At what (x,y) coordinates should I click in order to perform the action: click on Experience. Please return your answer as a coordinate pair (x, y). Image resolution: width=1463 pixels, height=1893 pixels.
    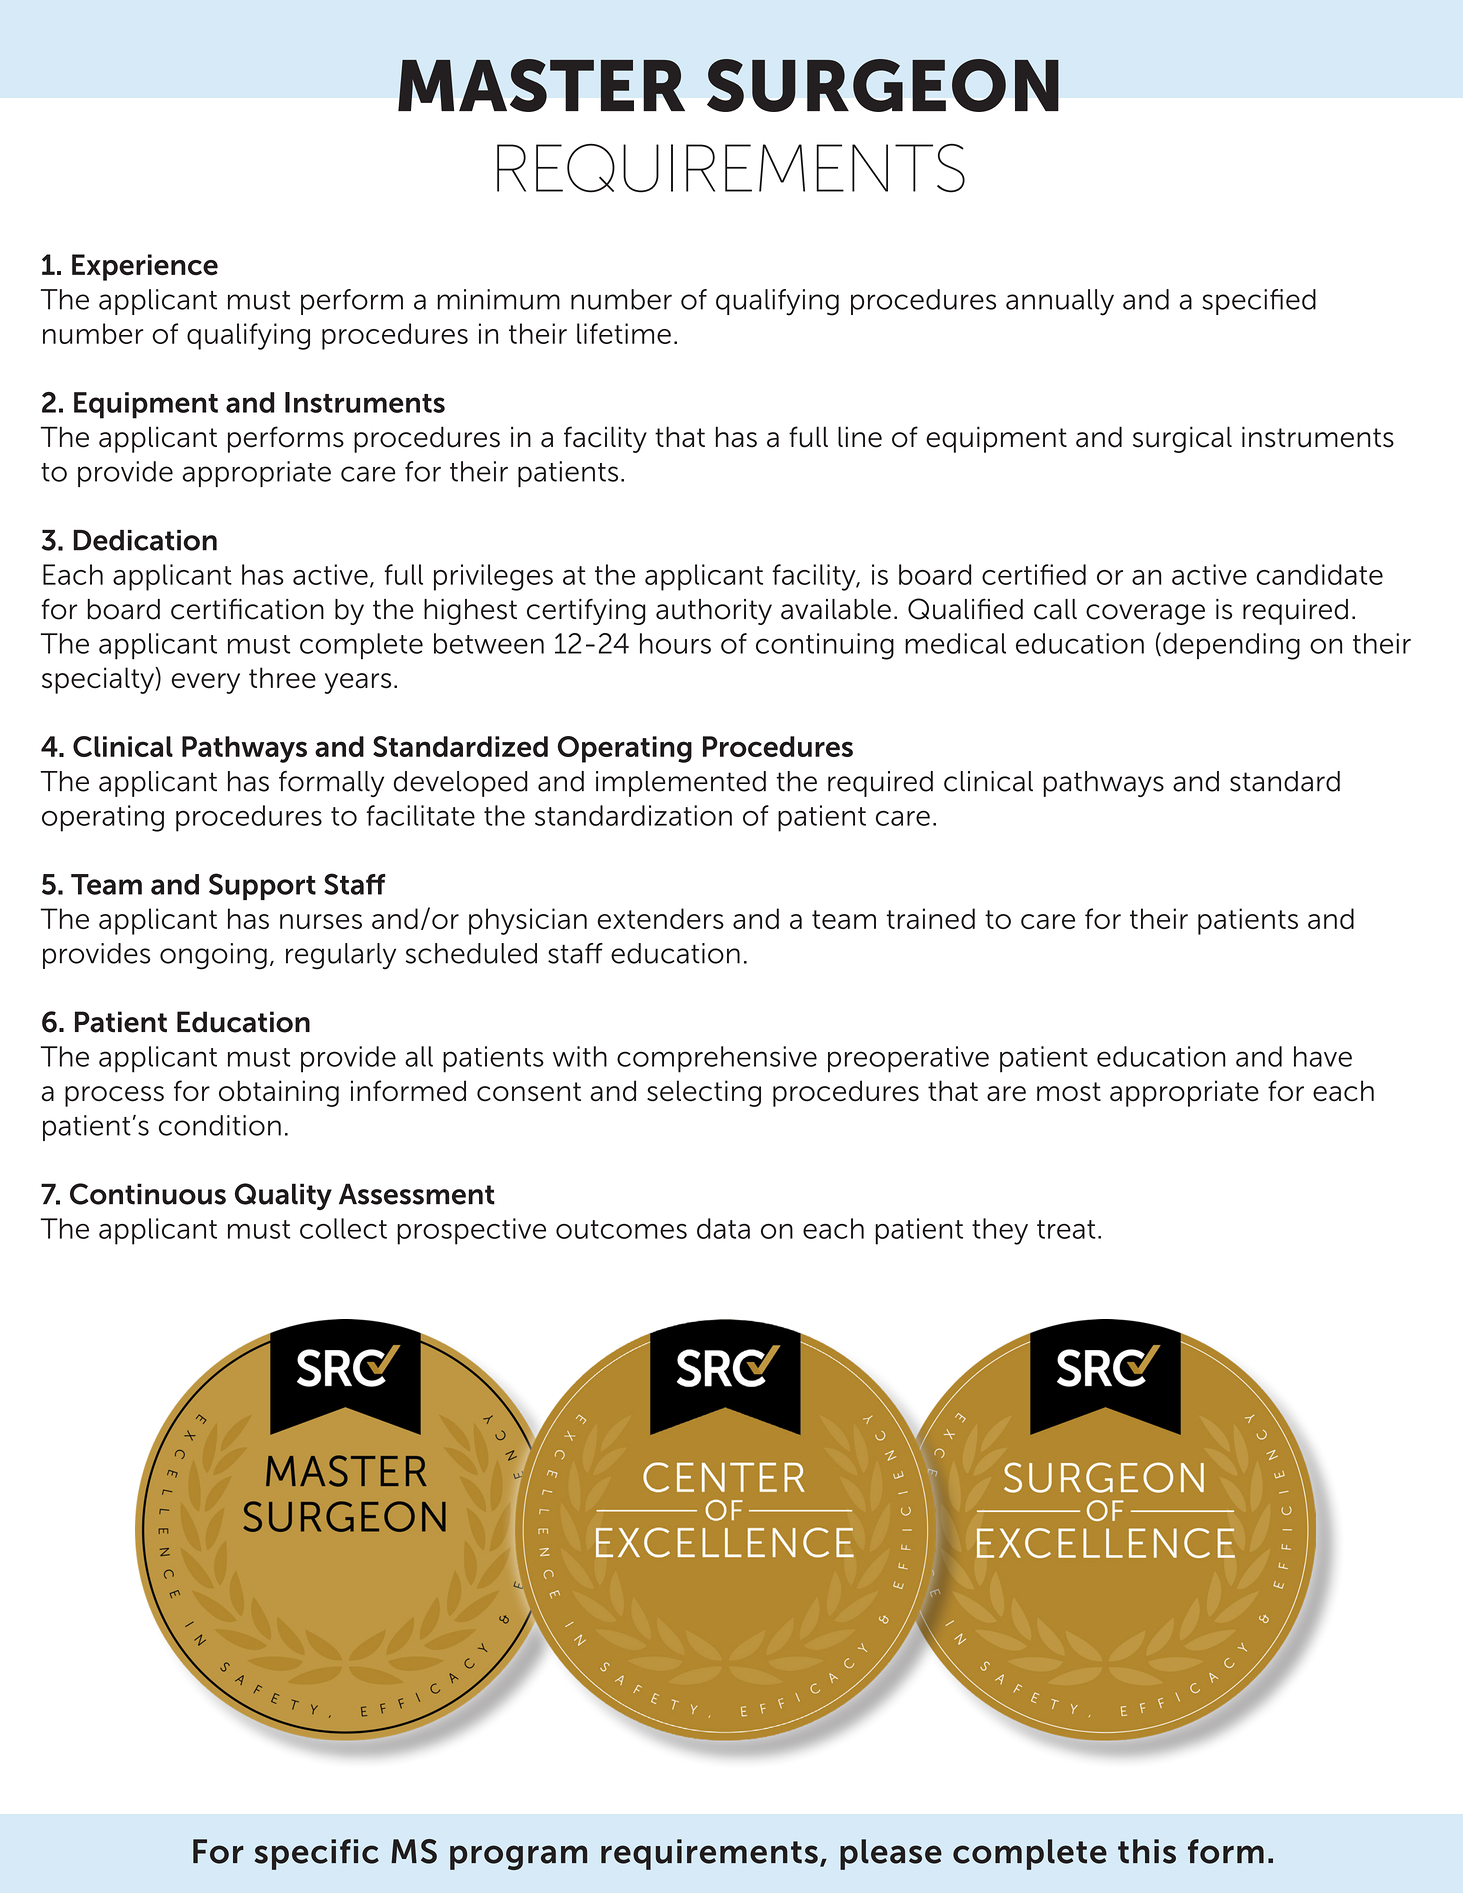
    Looking at the image, I should click on (145, 267).
